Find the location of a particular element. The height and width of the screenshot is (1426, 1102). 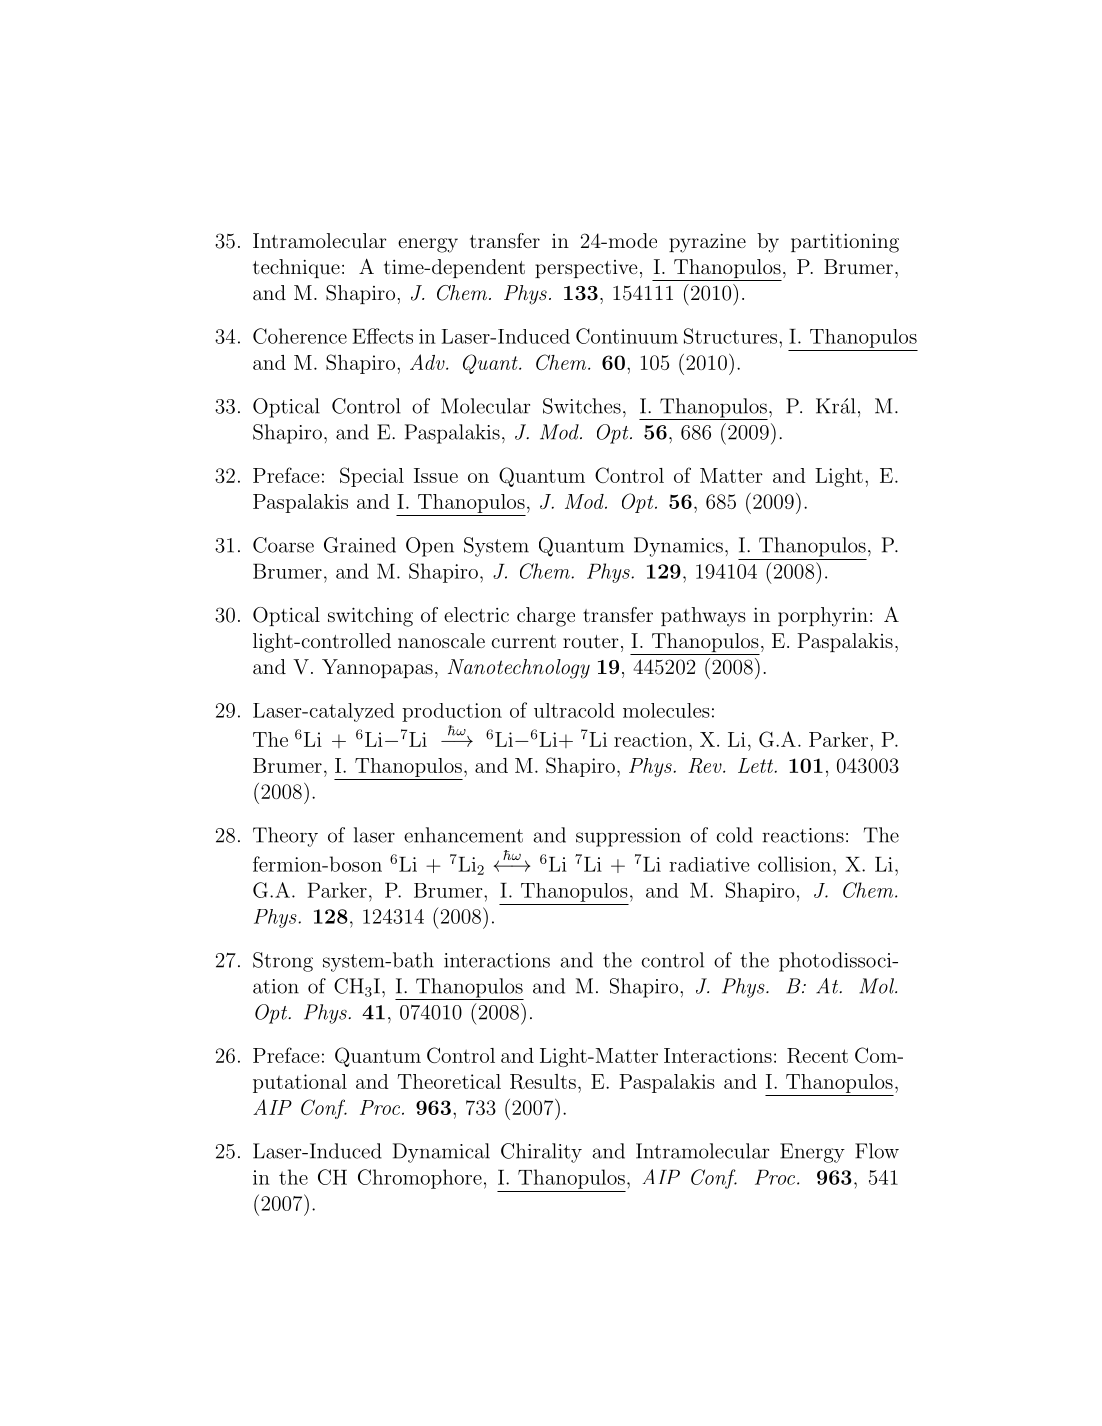

charge is located at coordinates (546, 617).
